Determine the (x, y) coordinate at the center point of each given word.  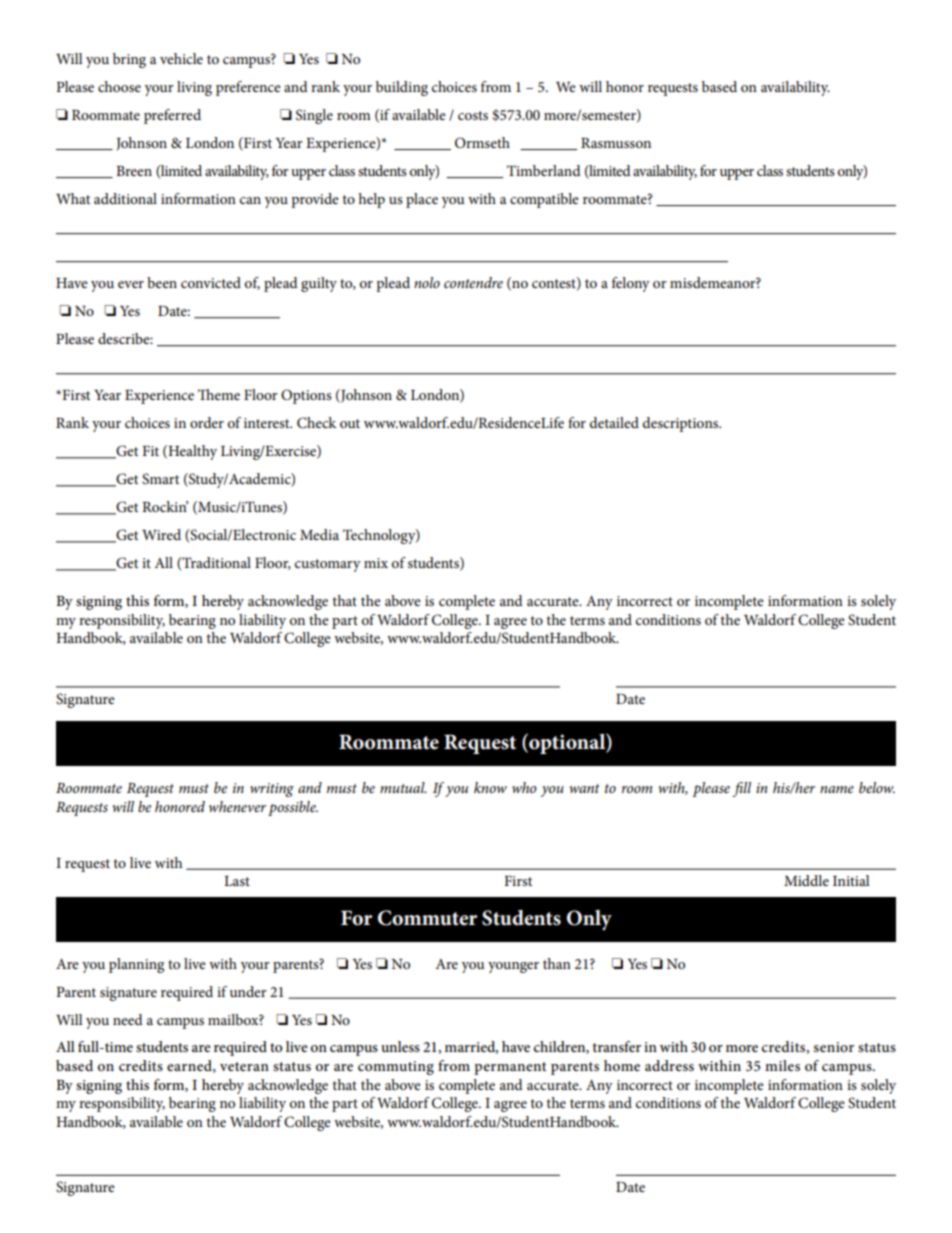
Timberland (544, 170)
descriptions (681, 424)
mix (376, 563)
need (128, 1019)
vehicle (181, 58)
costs (473, 115)
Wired (161, 534)
